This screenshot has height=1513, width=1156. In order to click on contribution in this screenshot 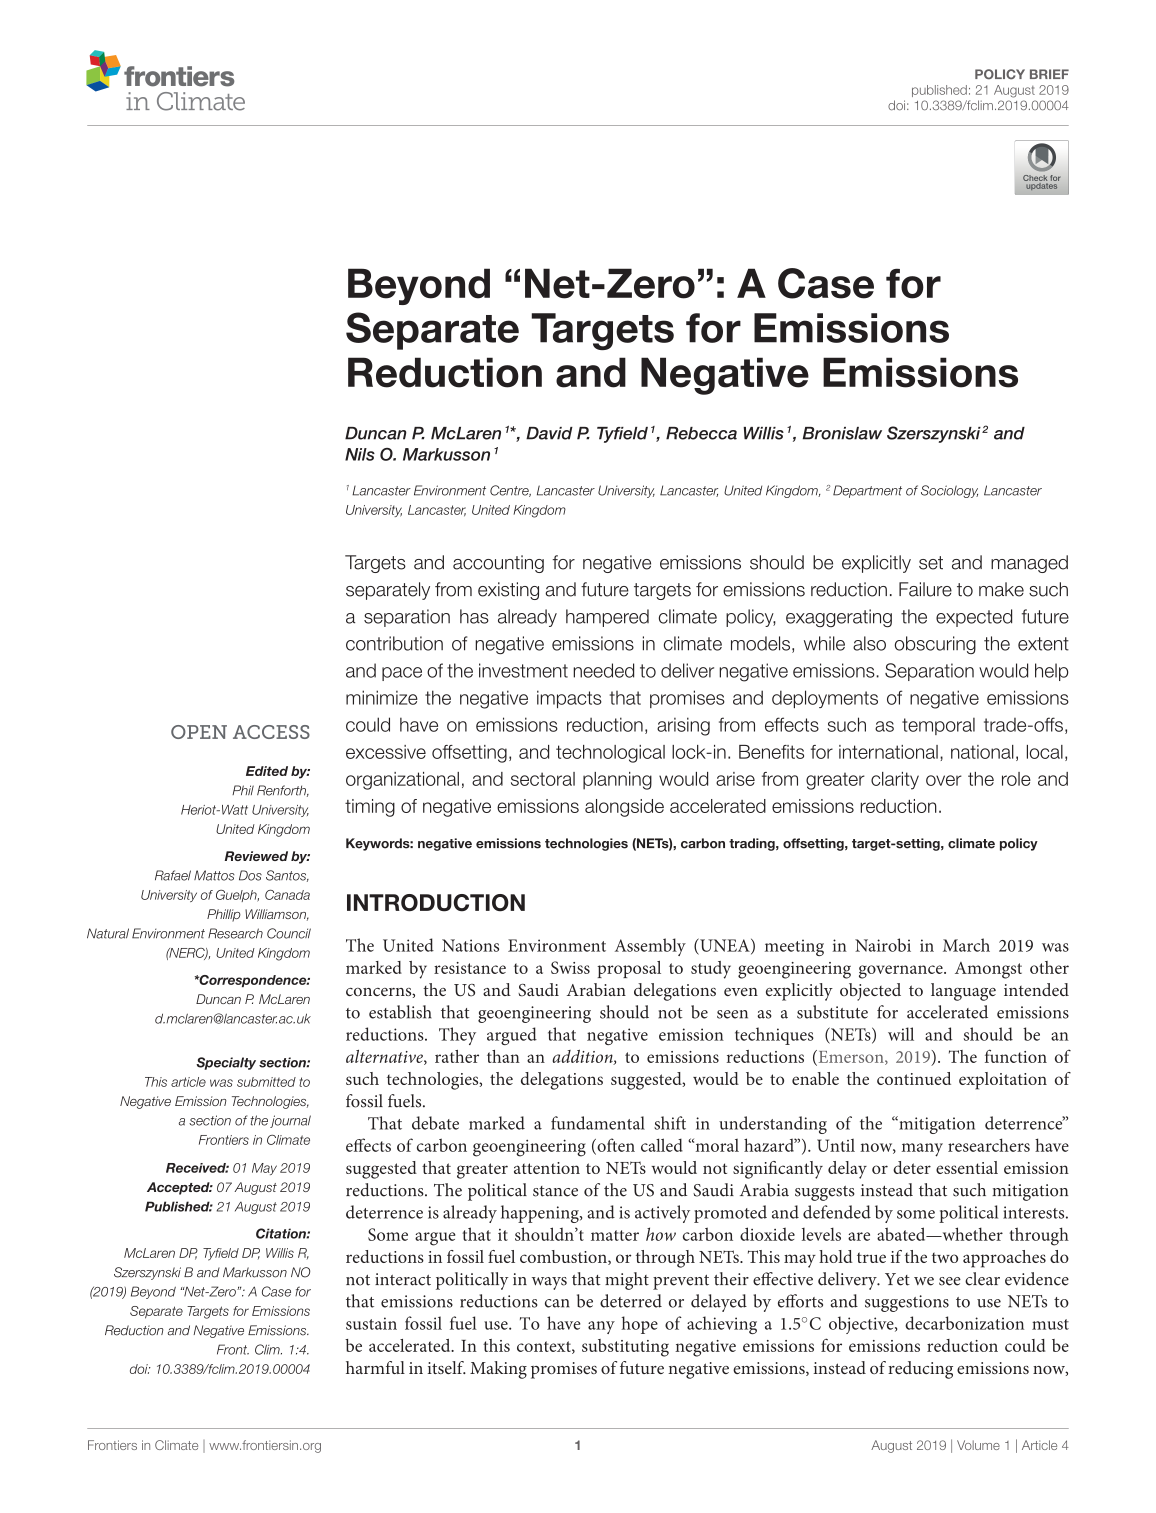, I will do `click(394, 643)`.
